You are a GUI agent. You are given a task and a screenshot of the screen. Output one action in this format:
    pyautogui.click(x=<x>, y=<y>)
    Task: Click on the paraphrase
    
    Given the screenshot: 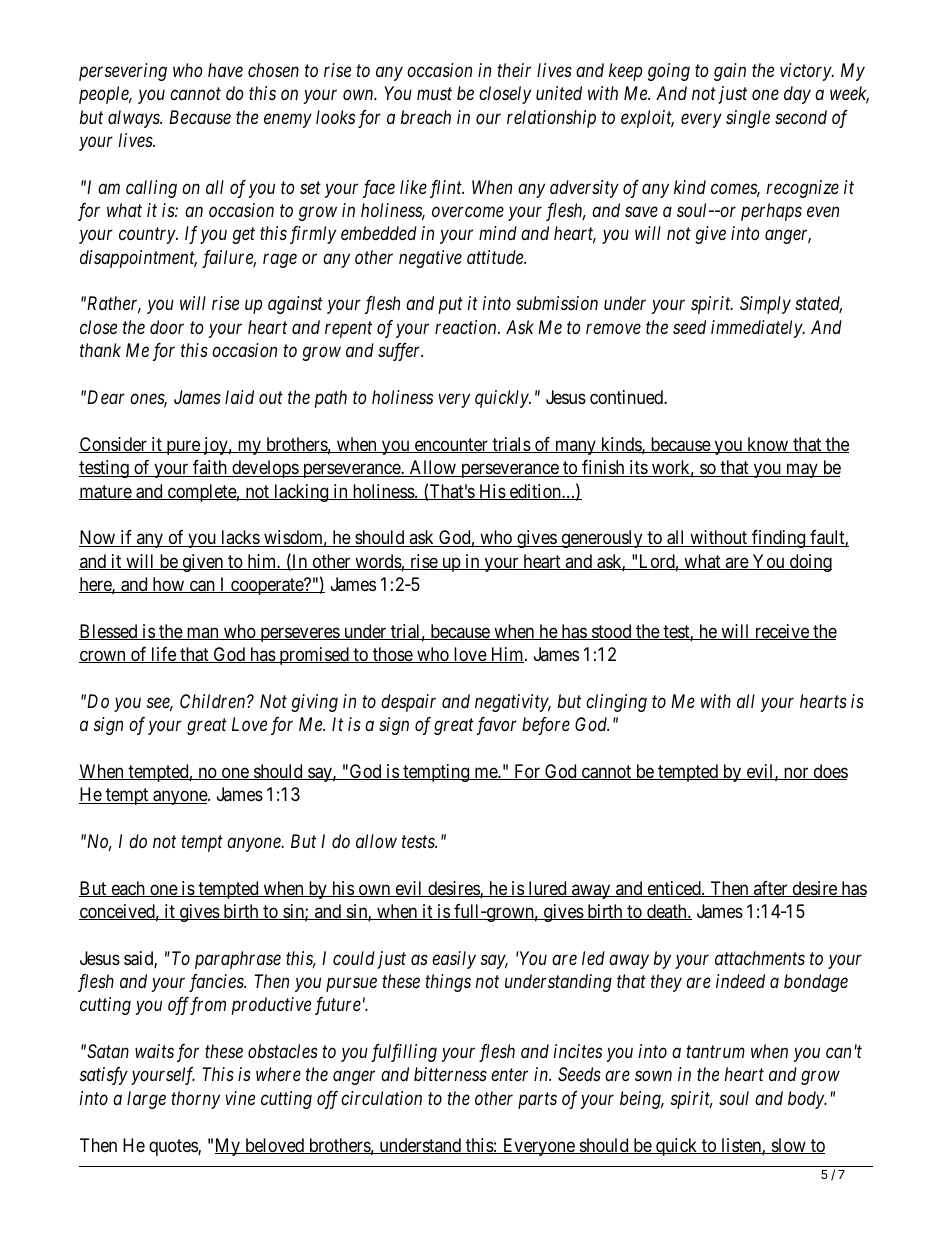 What is the action you would take?
    pyautogui.click(x=238, y=960)
